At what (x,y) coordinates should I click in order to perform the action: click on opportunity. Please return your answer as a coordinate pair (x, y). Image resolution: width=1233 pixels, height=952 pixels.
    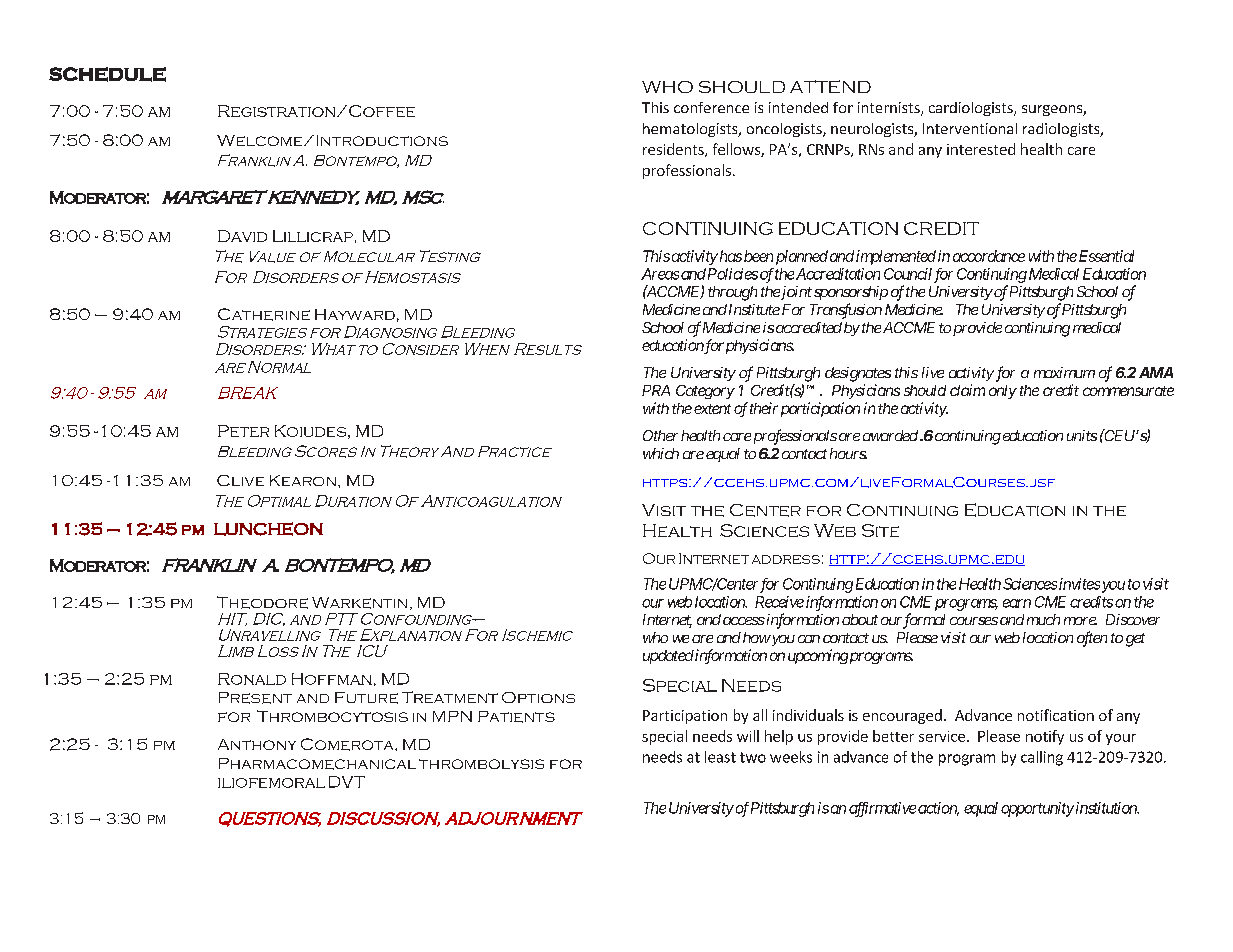
    Looking at the image, I should click on (1037, 809).
